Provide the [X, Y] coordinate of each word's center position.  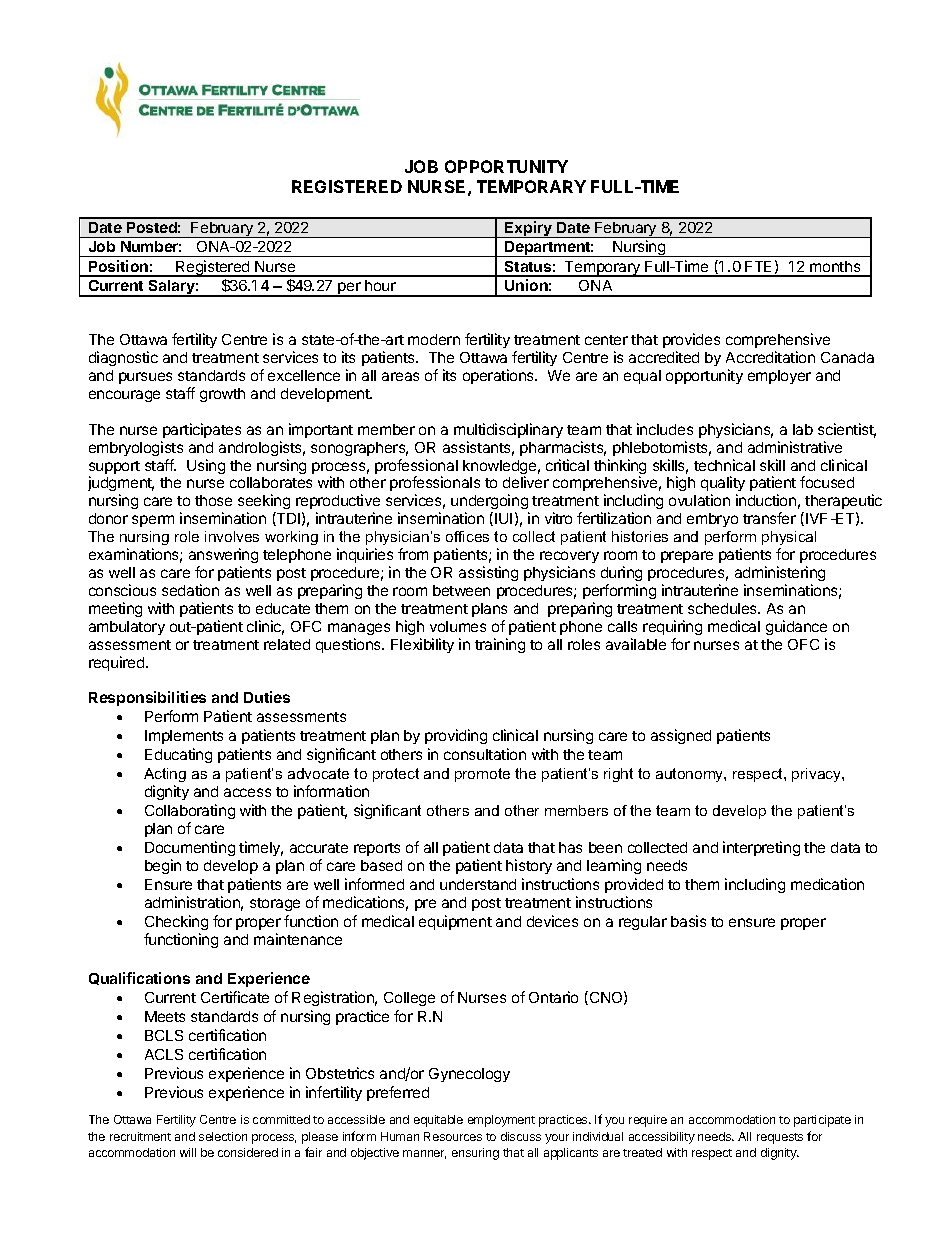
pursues [145, 378]
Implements [184, 737]
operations [500, 376]
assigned [681, 736]
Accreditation [770, 357]
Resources [453, 1136]
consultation [485, 754]
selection [223, 1136]
